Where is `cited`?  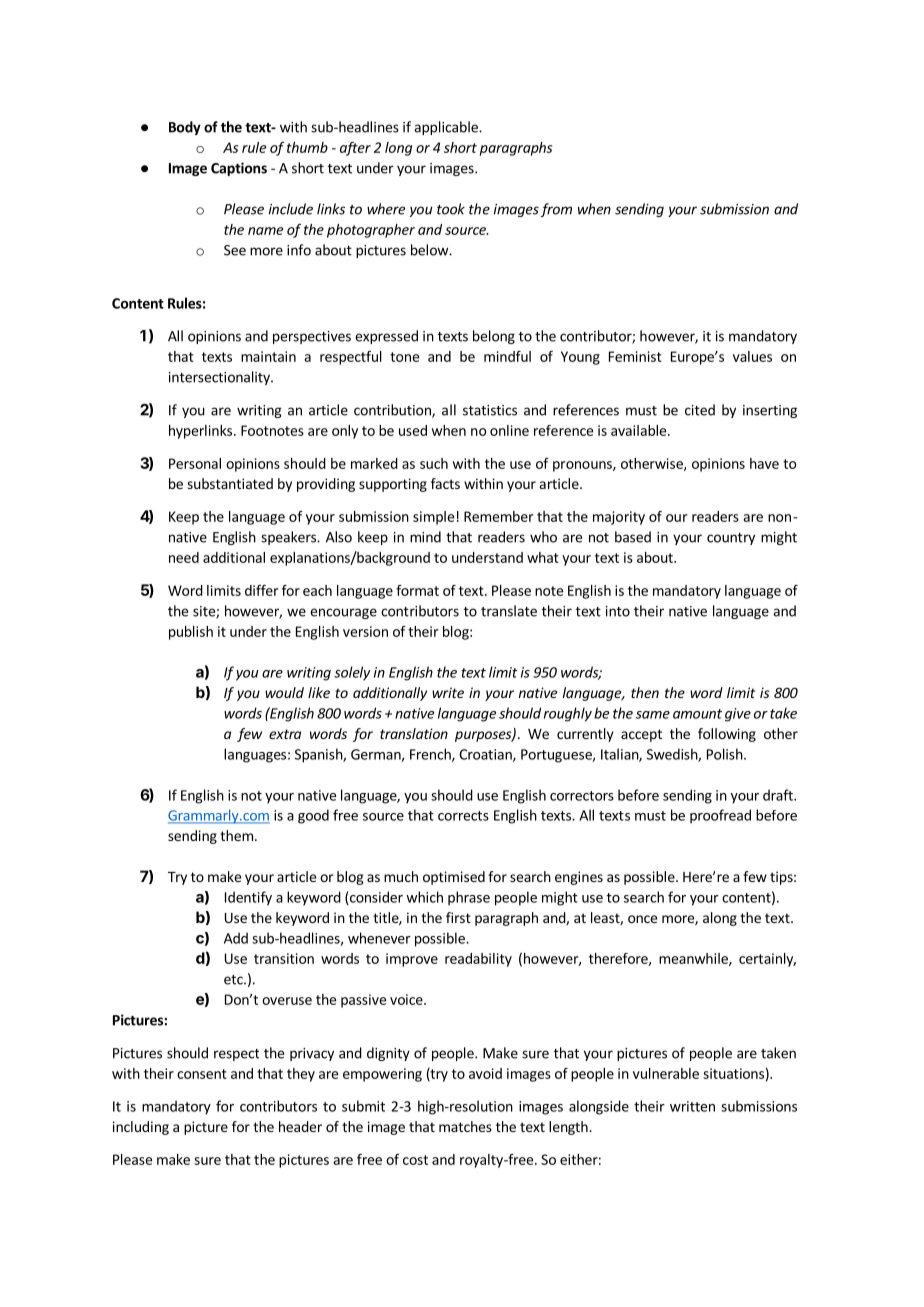
cited is located at coordinates (700, 410).
